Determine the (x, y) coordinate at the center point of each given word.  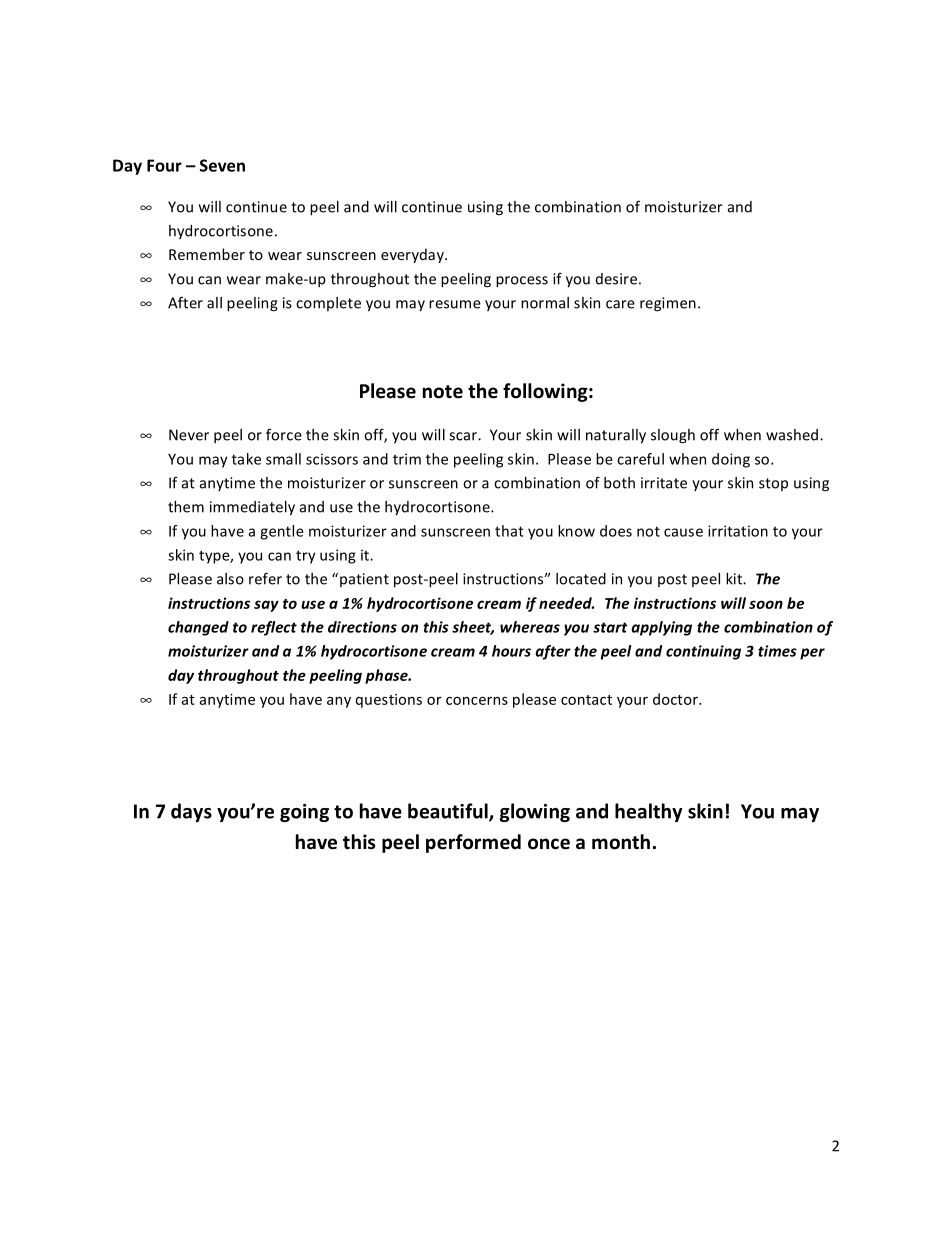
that (509, 531)
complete (328, 304)
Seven (222, 165)
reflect (274, 628)
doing (731, 460)
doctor (676, 699)
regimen (668, 304)
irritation (738, 531)
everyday (413, 255)
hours (511, 651)
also (230, 579)
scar (464, 436)
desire (616, 279)
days (191, 812)
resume (455, 304)
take (246, 459)
